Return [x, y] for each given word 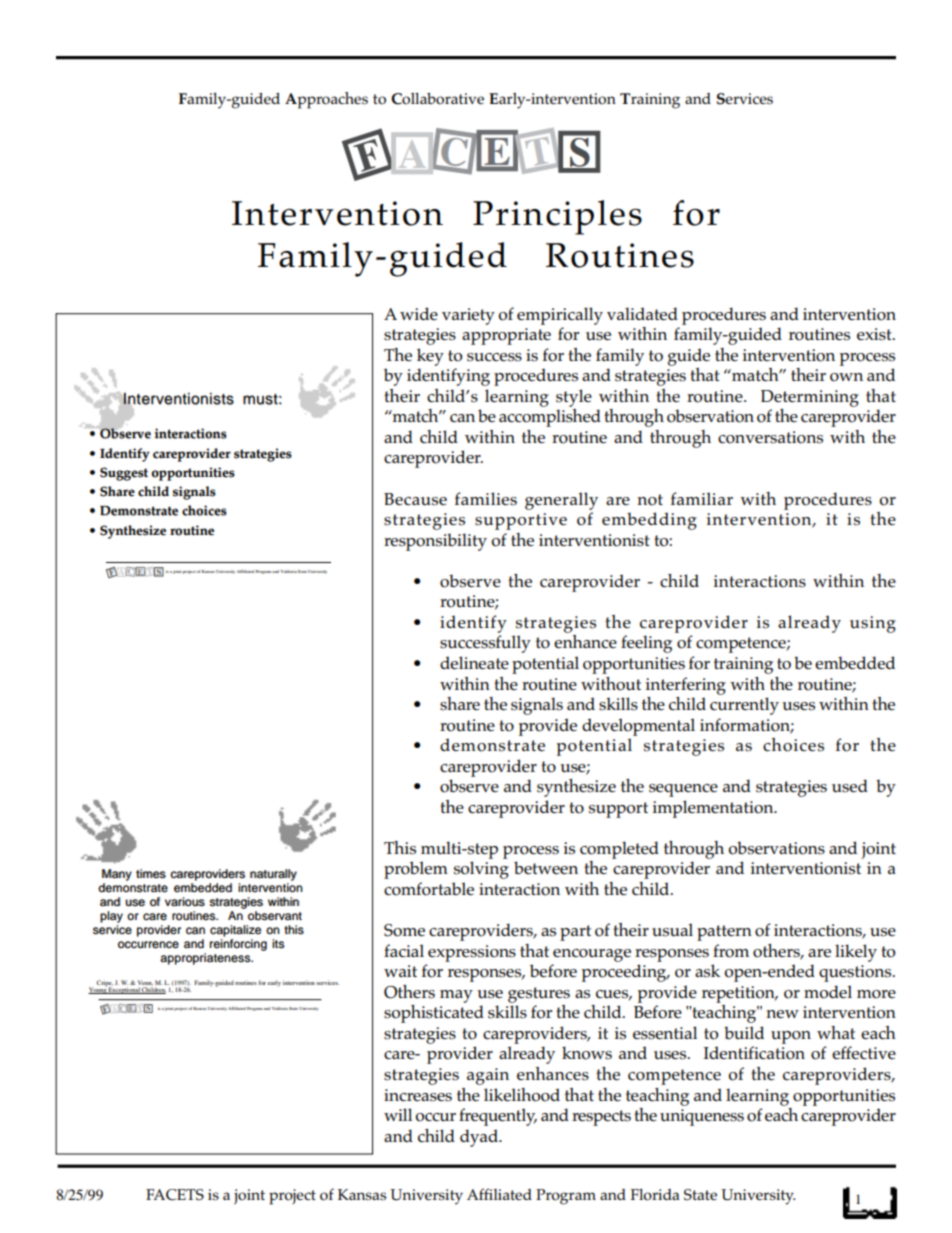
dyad [480, 1138]
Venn [145, 983]
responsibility [435, 542]
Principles [557, 217]
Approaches [326, 100]
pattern [724, 933]
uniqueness [702, 1117]
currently [744, 706]
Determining [810, 398]
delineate [474, 662]
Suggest [124, 474]
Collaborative [437, 99]
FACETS [175, 1195]
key [430, 357]
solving [481, 870]
